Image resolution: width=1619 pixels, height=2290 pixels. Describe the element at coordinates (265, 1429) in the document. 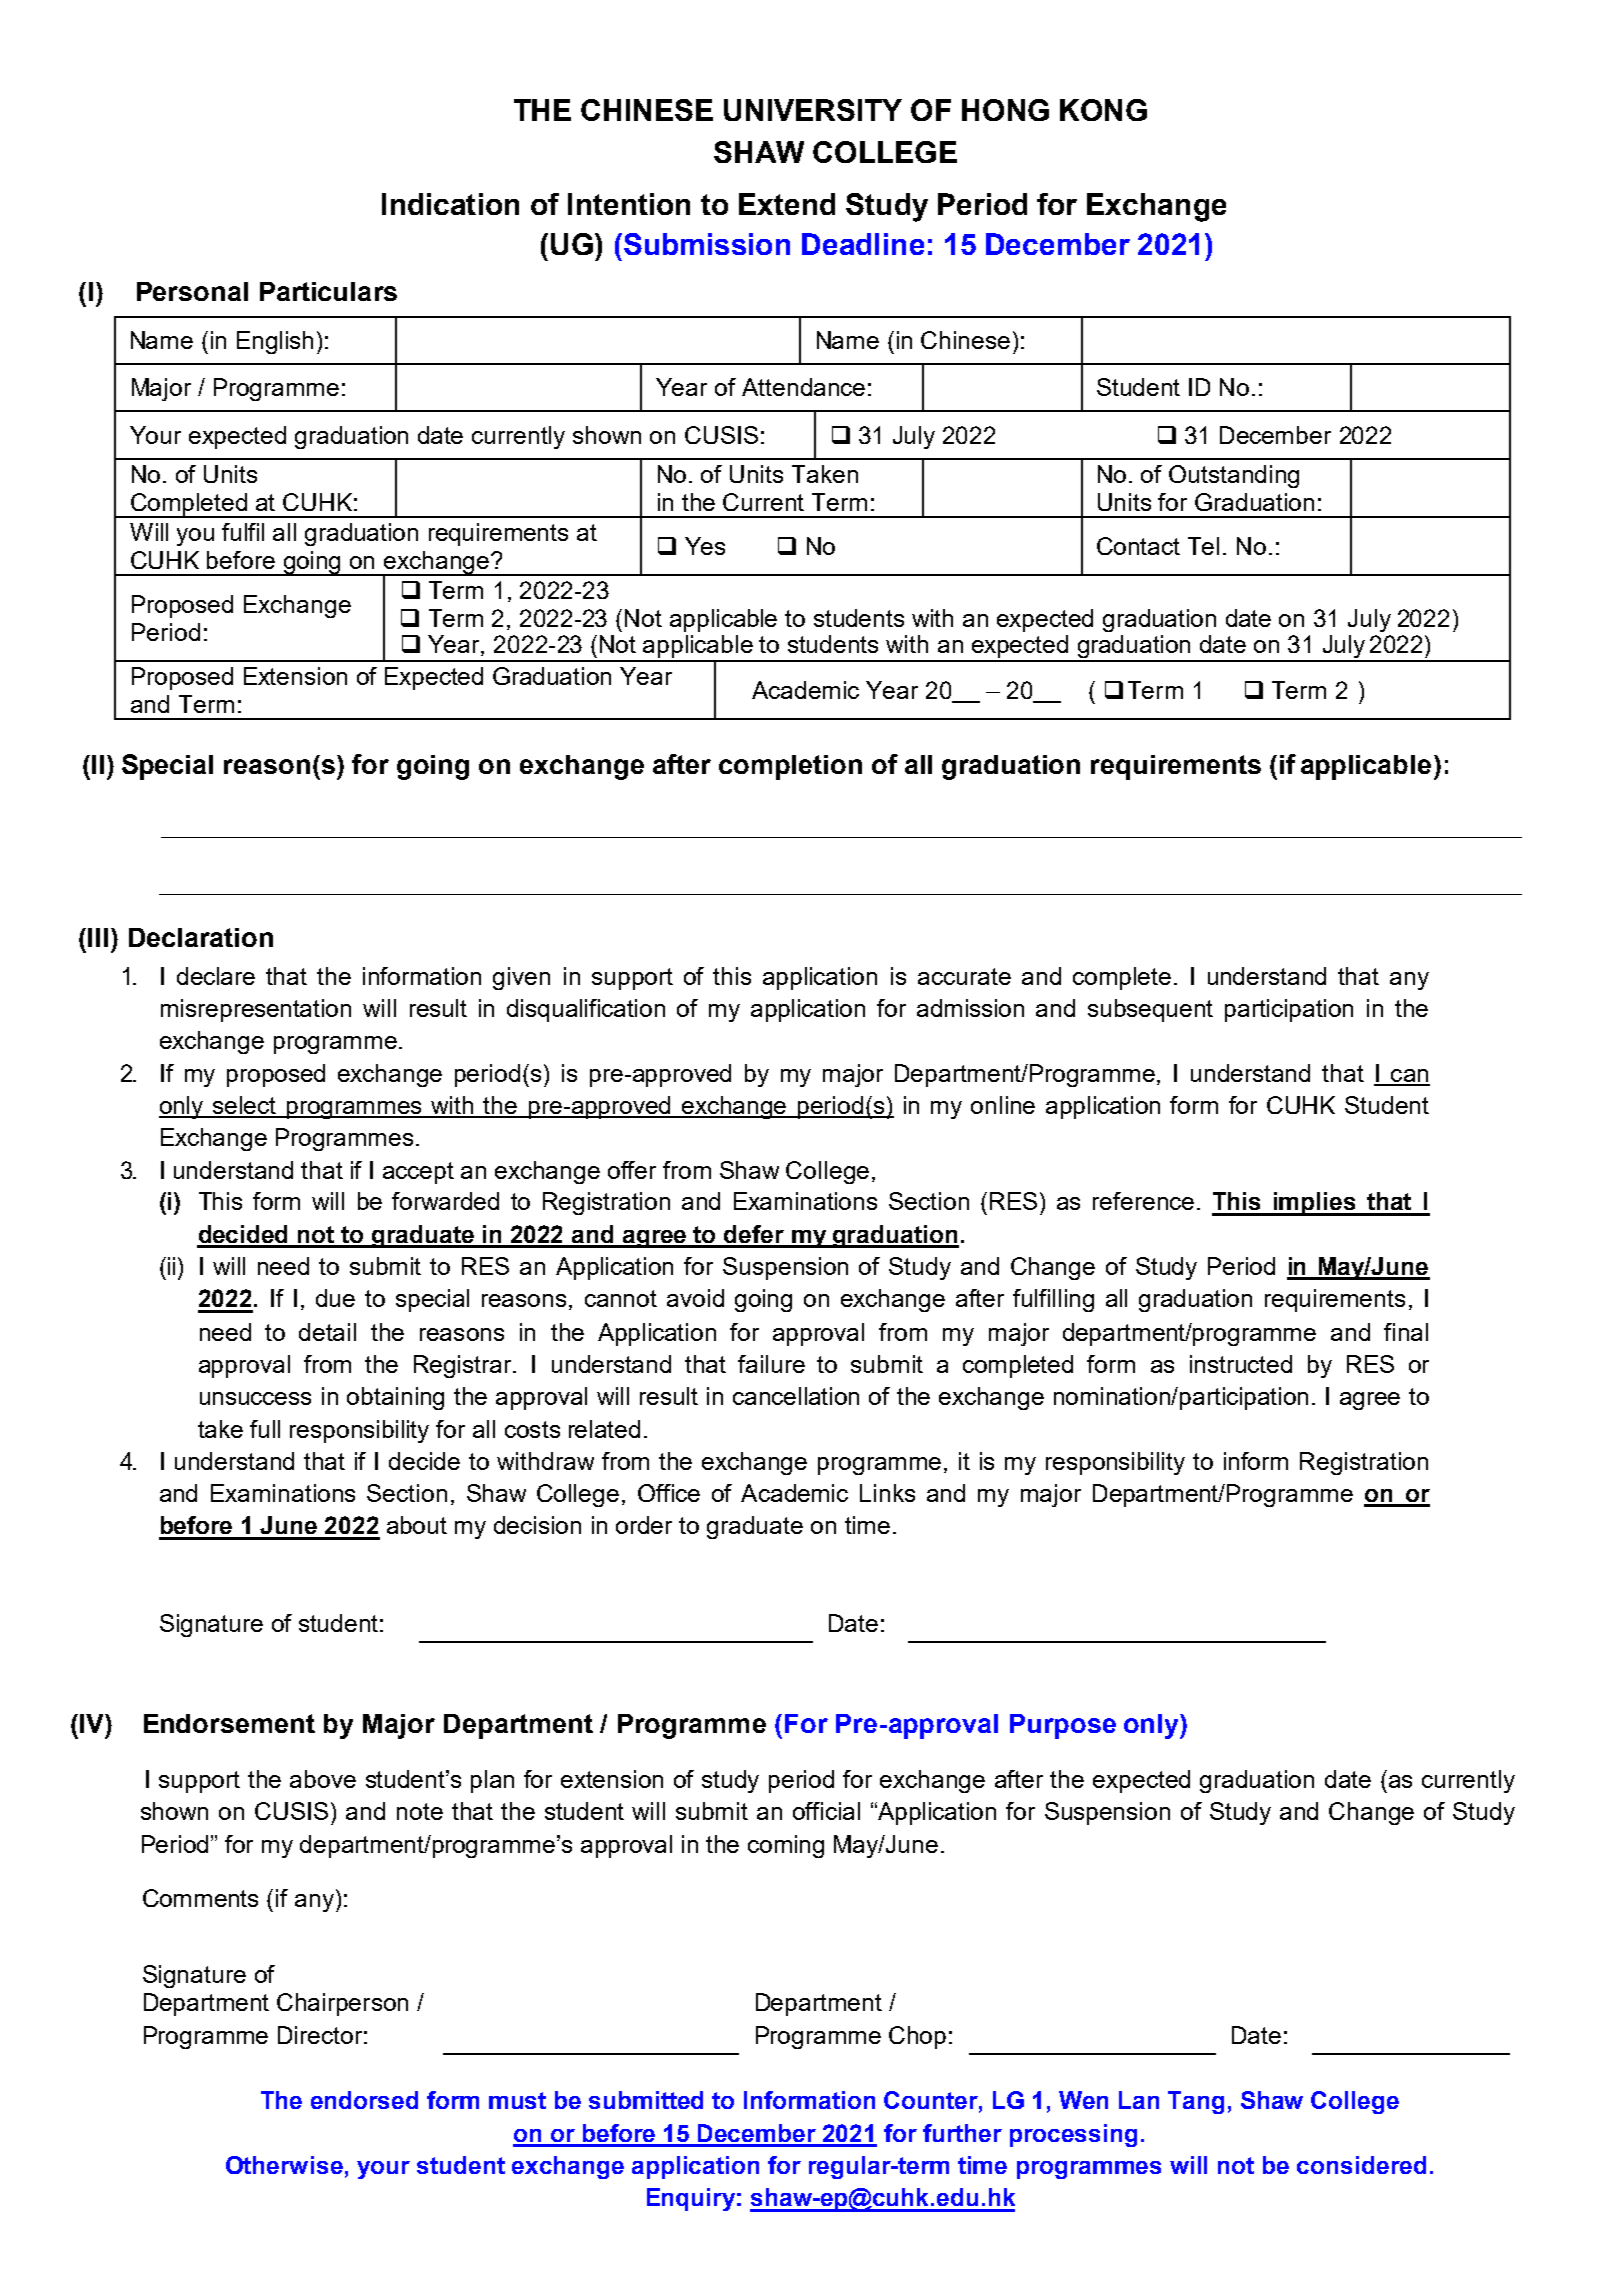

I see `full` at that location.
